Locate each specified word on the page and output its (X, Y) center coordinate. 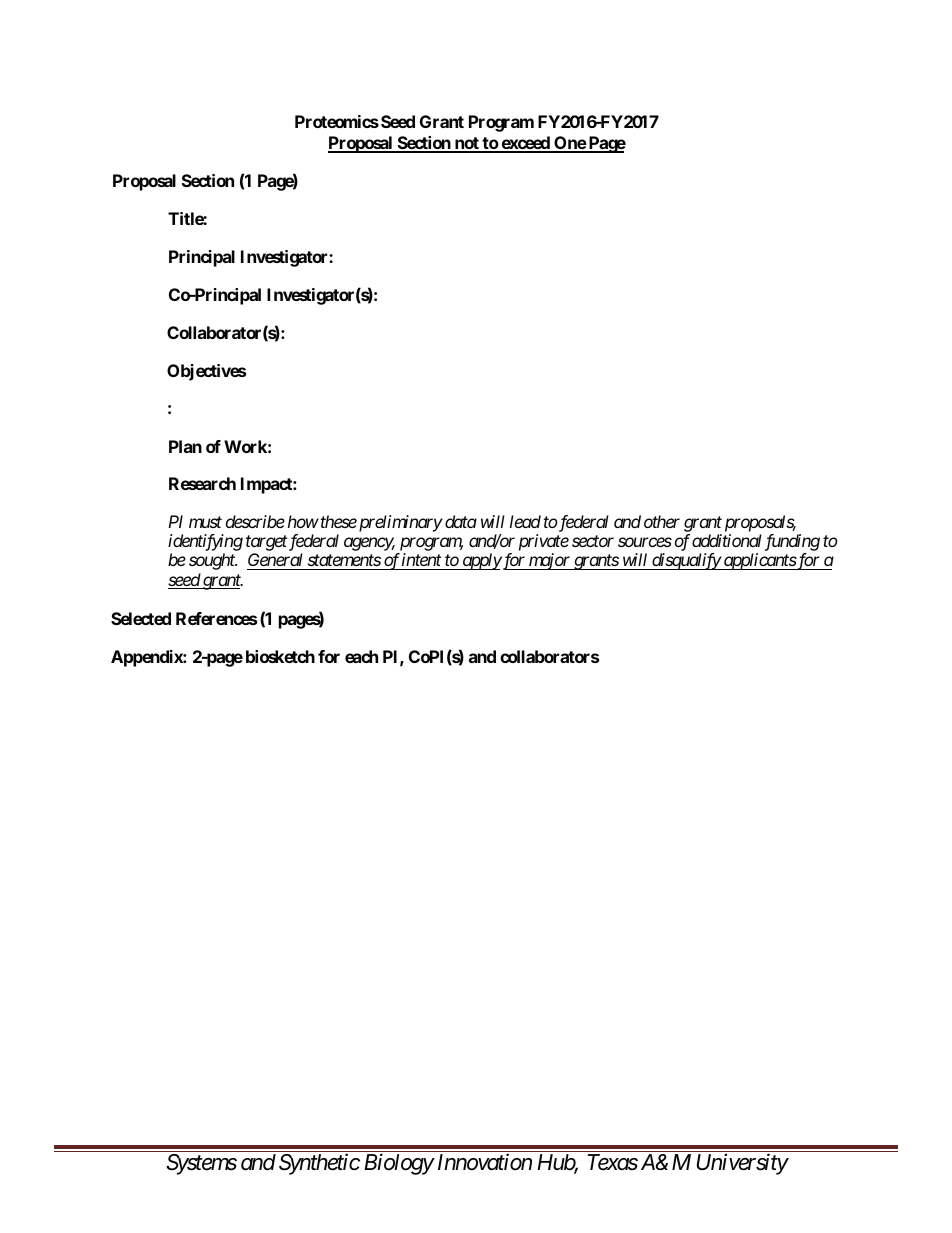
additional (727, 540)
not (467, 144)
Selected (141, 618)
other (662, 521)
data (461, 521)
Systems (201, 1164)
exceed (525, 144)
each (361, 656)
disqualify (686, 561)
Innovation (485, 1162)
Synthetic (319, 1164)
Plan (185, 446)
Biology (399, 1164)
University (742, 1164)
